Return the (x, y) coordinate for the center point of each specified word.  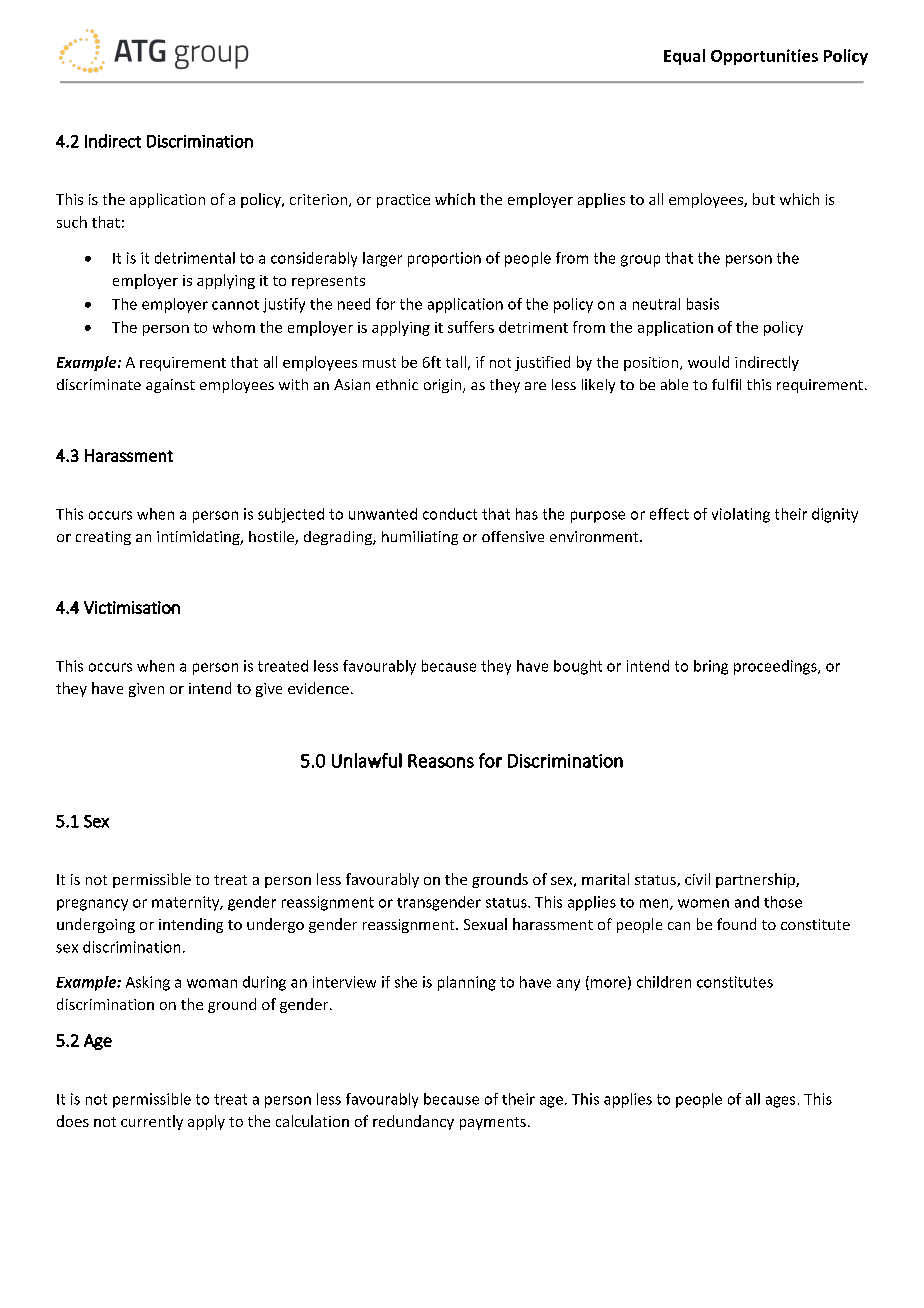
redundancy (413, 1122)
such (72, 222)
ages (780, 1102)
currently (152, 1122)
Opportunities (764, 57)
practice (403, 201)
